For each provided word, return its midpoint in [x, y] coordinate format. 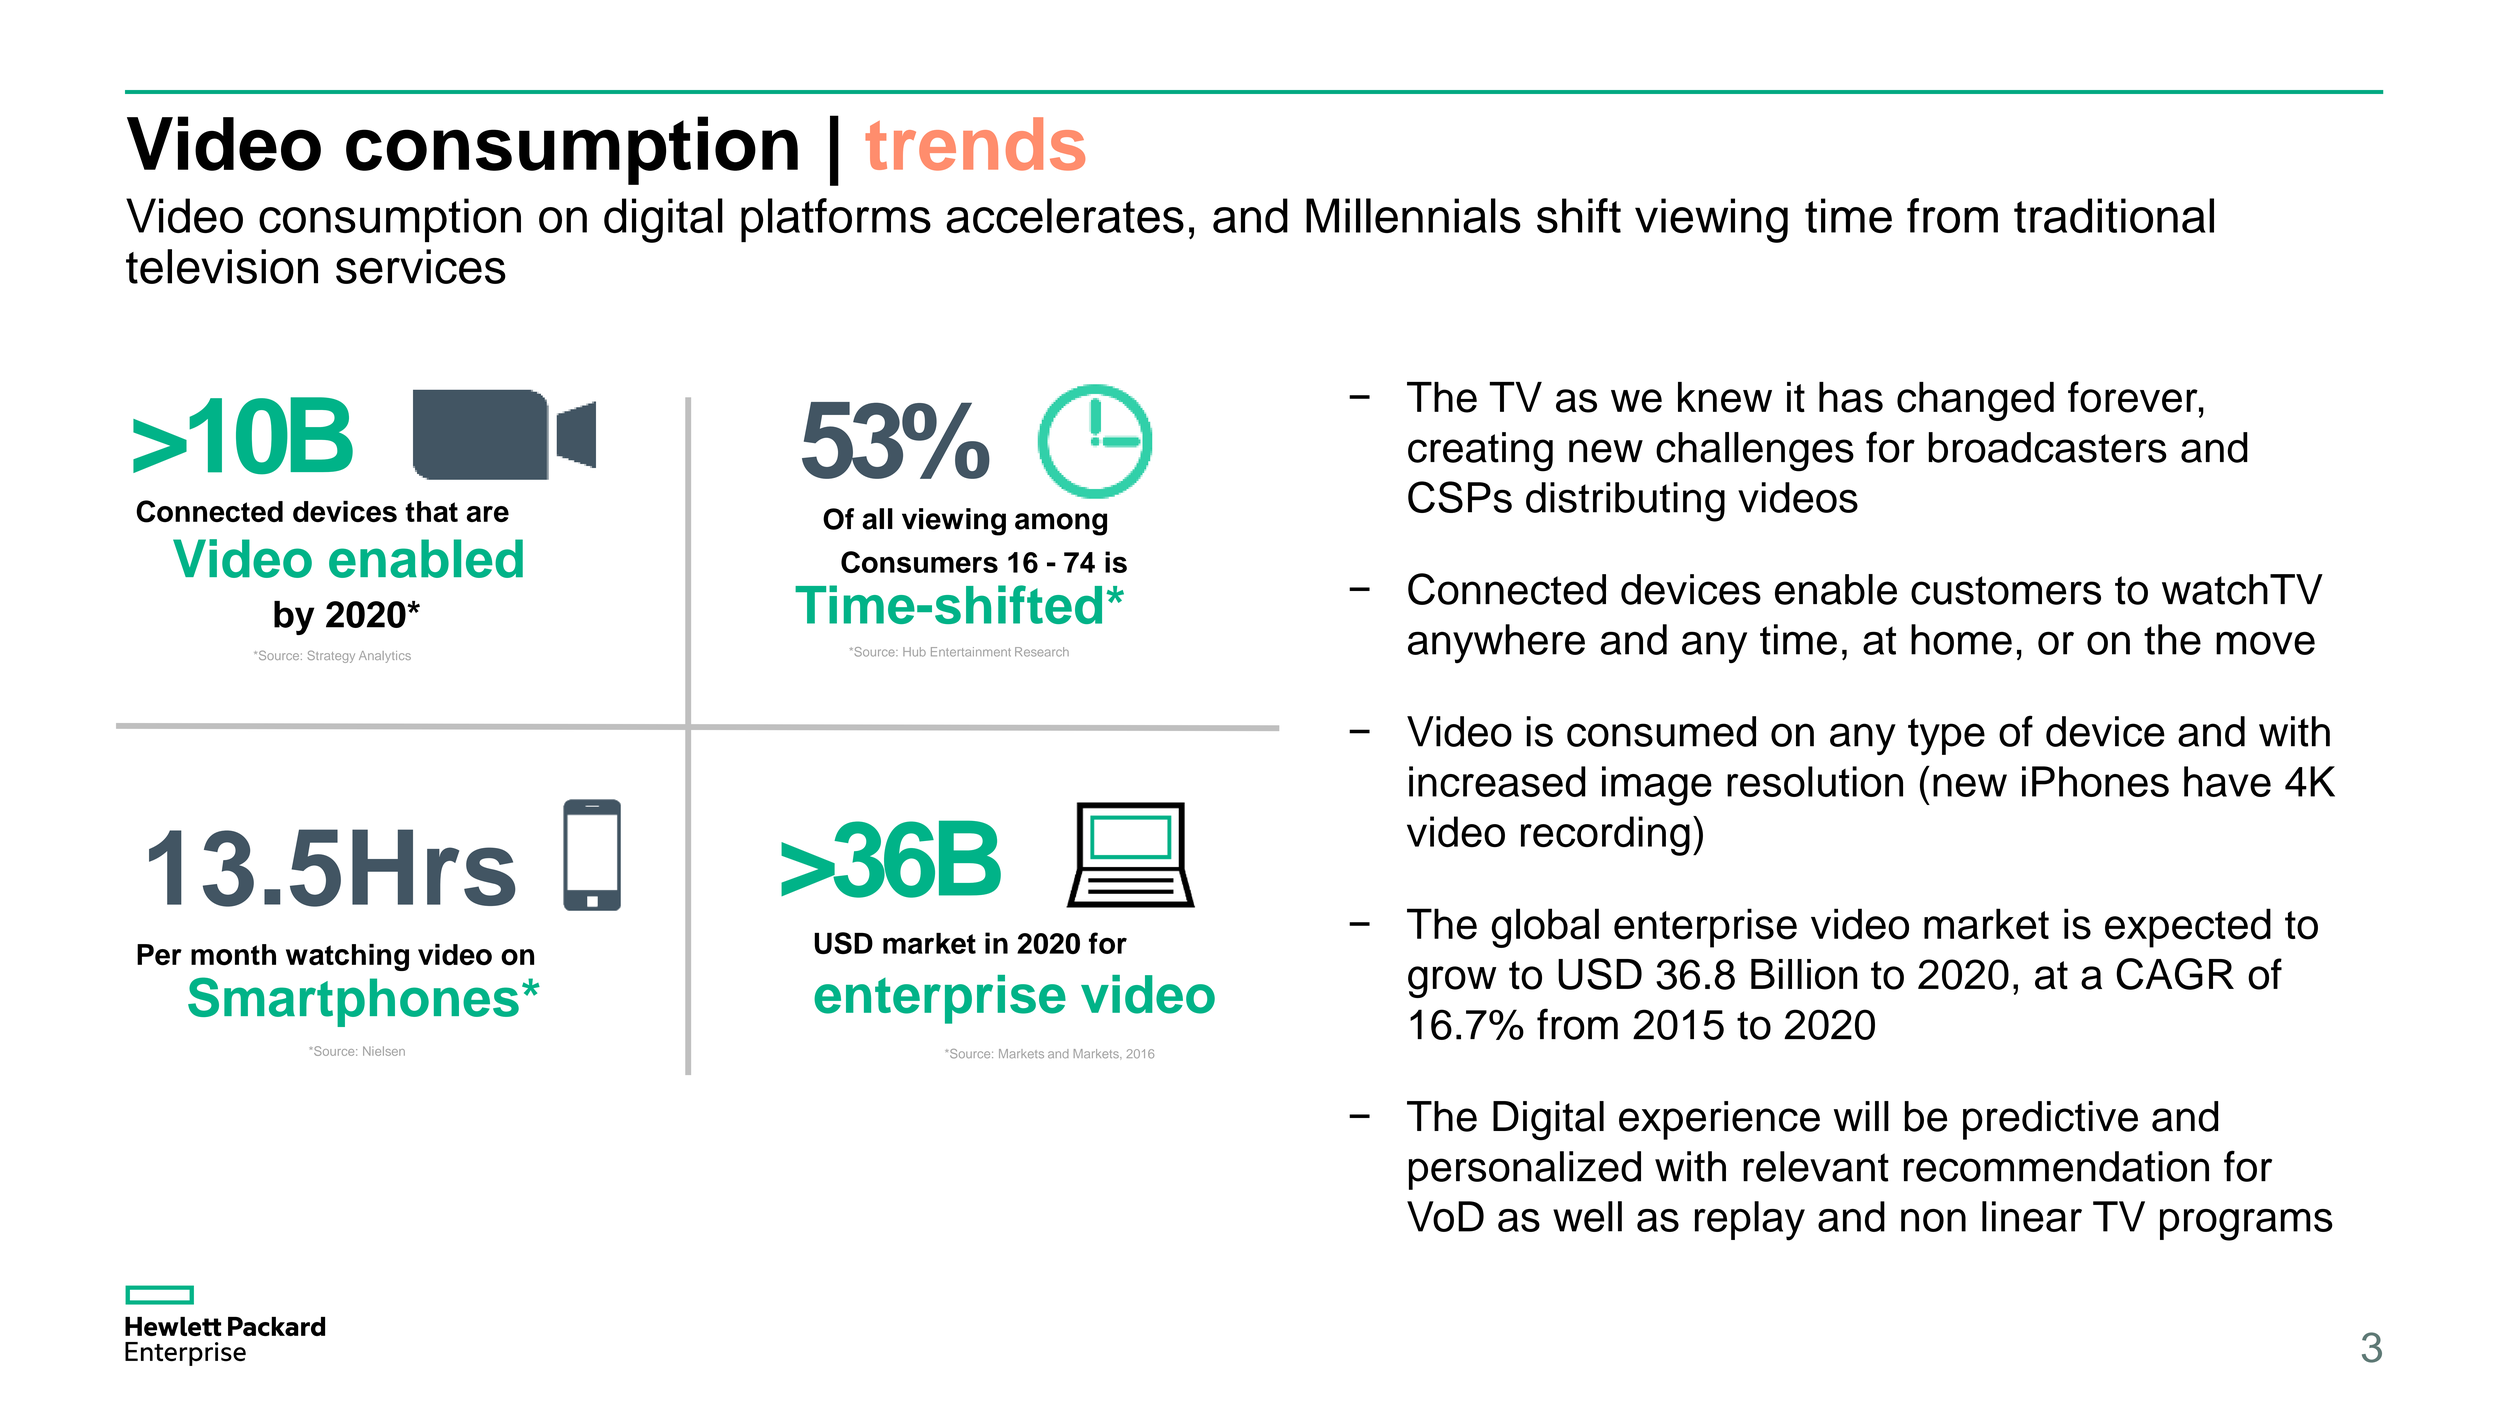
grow [1452, 982]
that [431, 511]
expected [2188, 928]
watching [347, 957]
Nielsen [384, 1051]
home [1961, 639]
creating [1480, 452]
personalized [1525, 1170]
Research [1042, 652]
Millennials [1413, 215]
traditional [2114, 215]
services [421, 266]
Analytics [385, 657]
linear [2032, 1216]
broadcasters [2047, 447]
